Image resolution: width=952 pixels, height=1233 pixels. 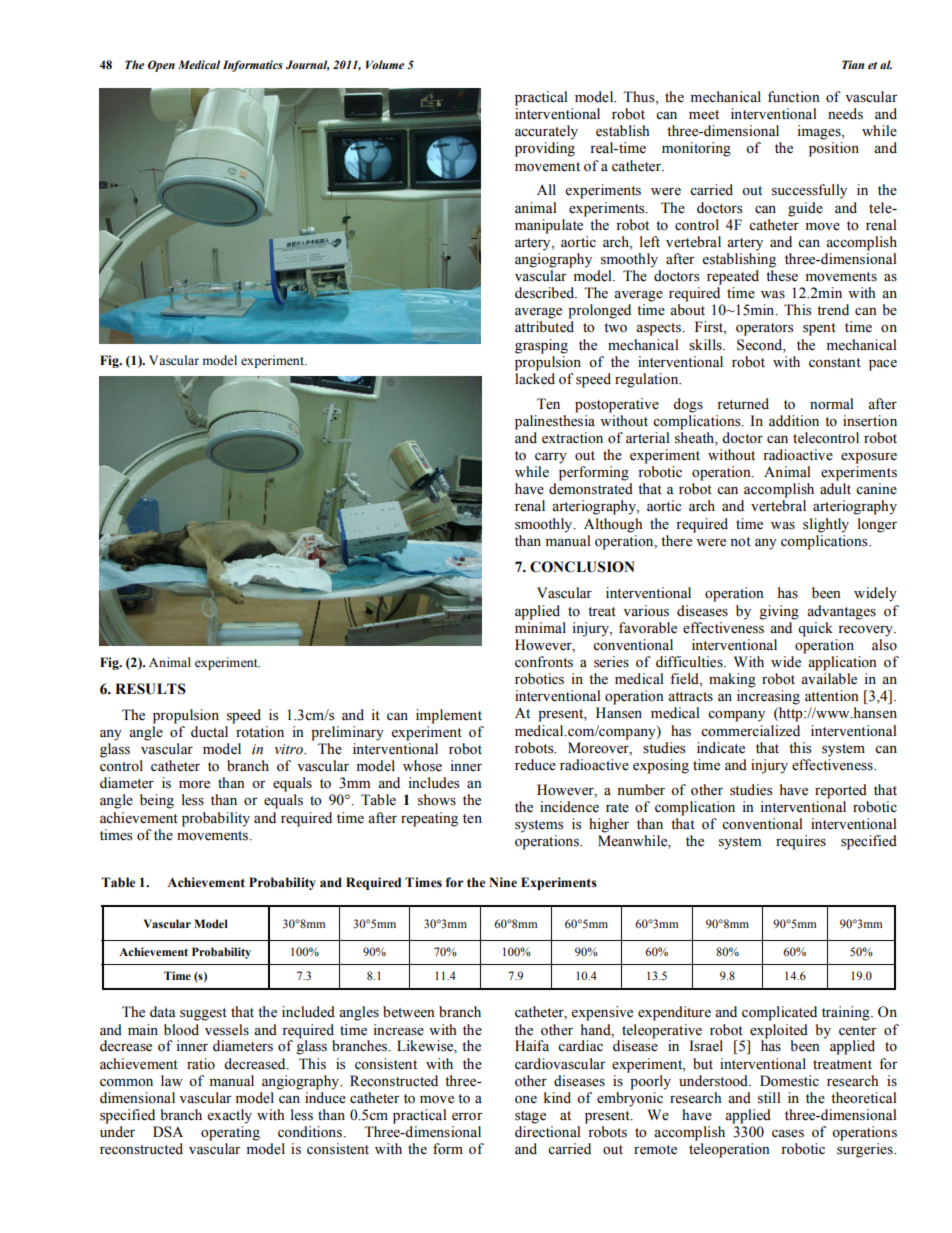 What do you see at coordinates (150, 689) in the screenshot?
I see `RESULTS` at bounding box center [150, 689].
